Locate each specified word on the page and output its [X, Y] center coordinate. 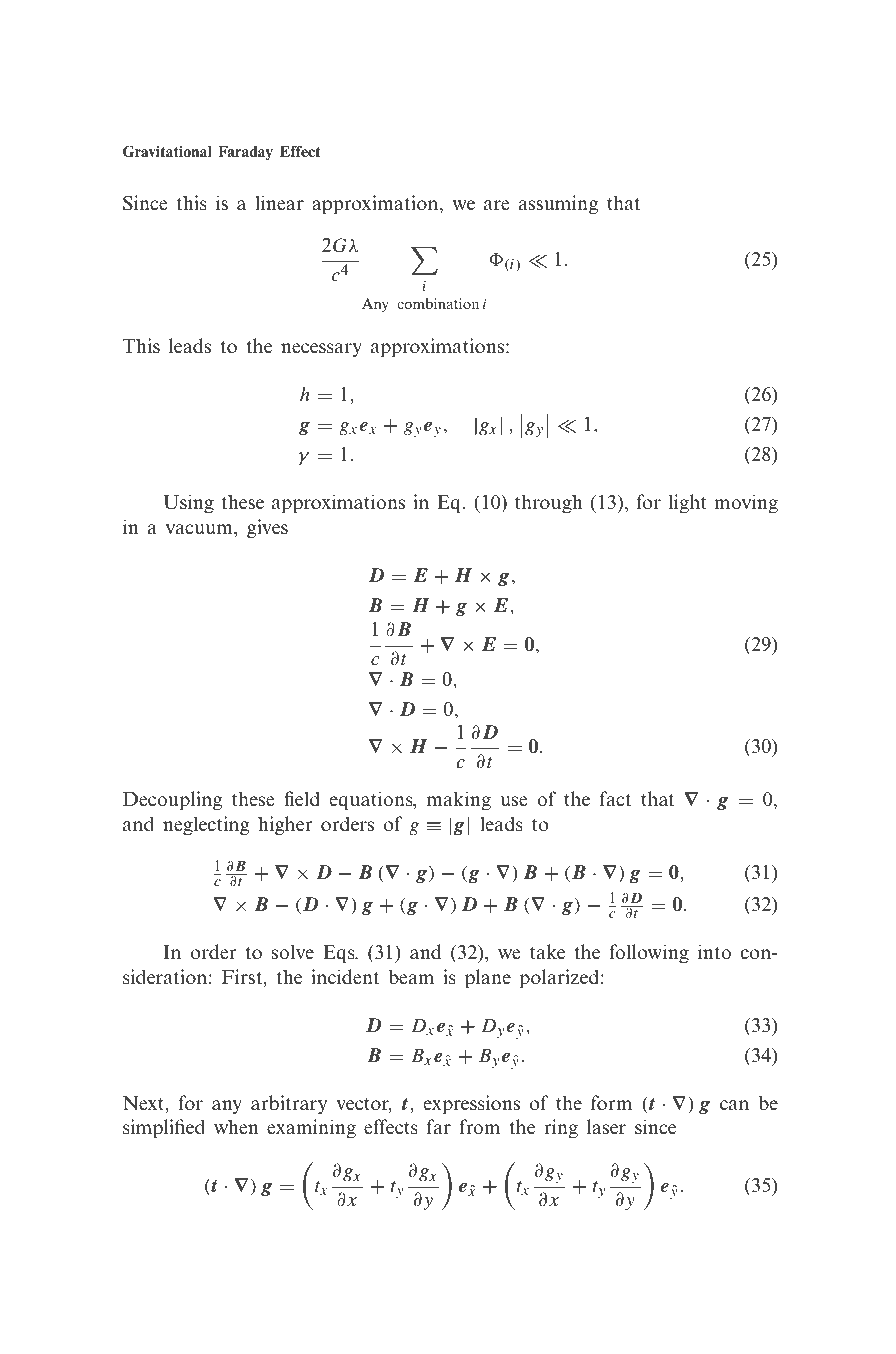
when [236, 1127]
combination [438, 303]
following [649, 954]
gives [267, 529]
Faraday [245, 153]
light [687, 504]
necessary [321, 350]
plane [488, 979]
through [549, 504]
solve [293, 952]
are [496, 205]
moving [746, 504]
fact [615, 799]
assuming [558, 205]
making [458, 801]
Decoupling [172, 801]
